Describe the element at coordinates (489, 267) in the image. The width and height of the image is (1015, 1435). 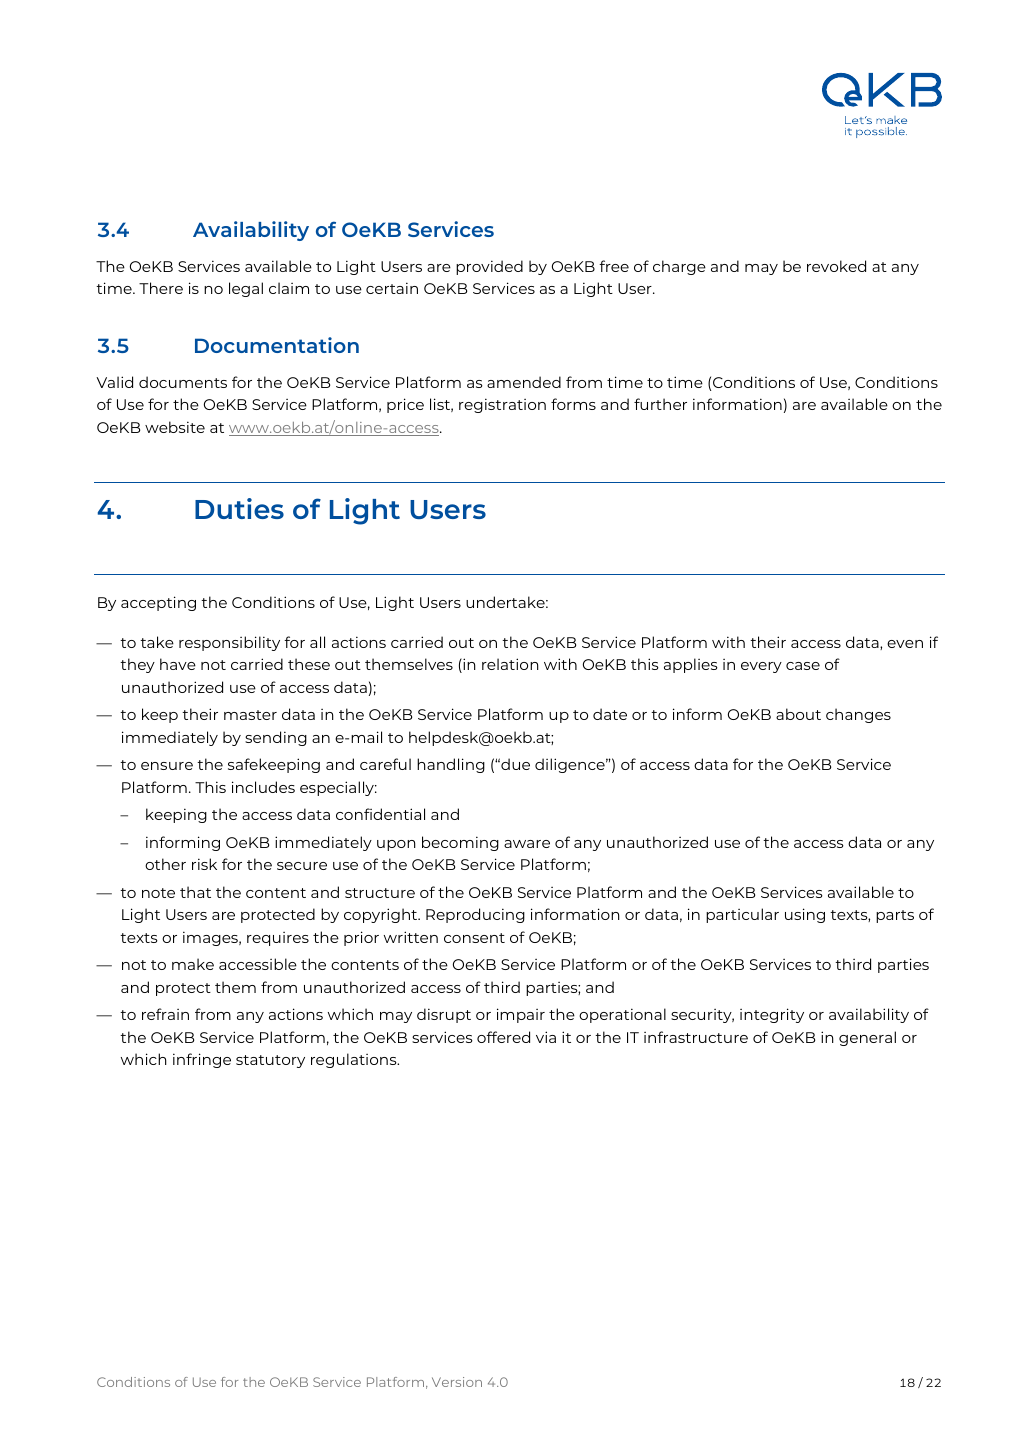
I see `provided` at that location.
